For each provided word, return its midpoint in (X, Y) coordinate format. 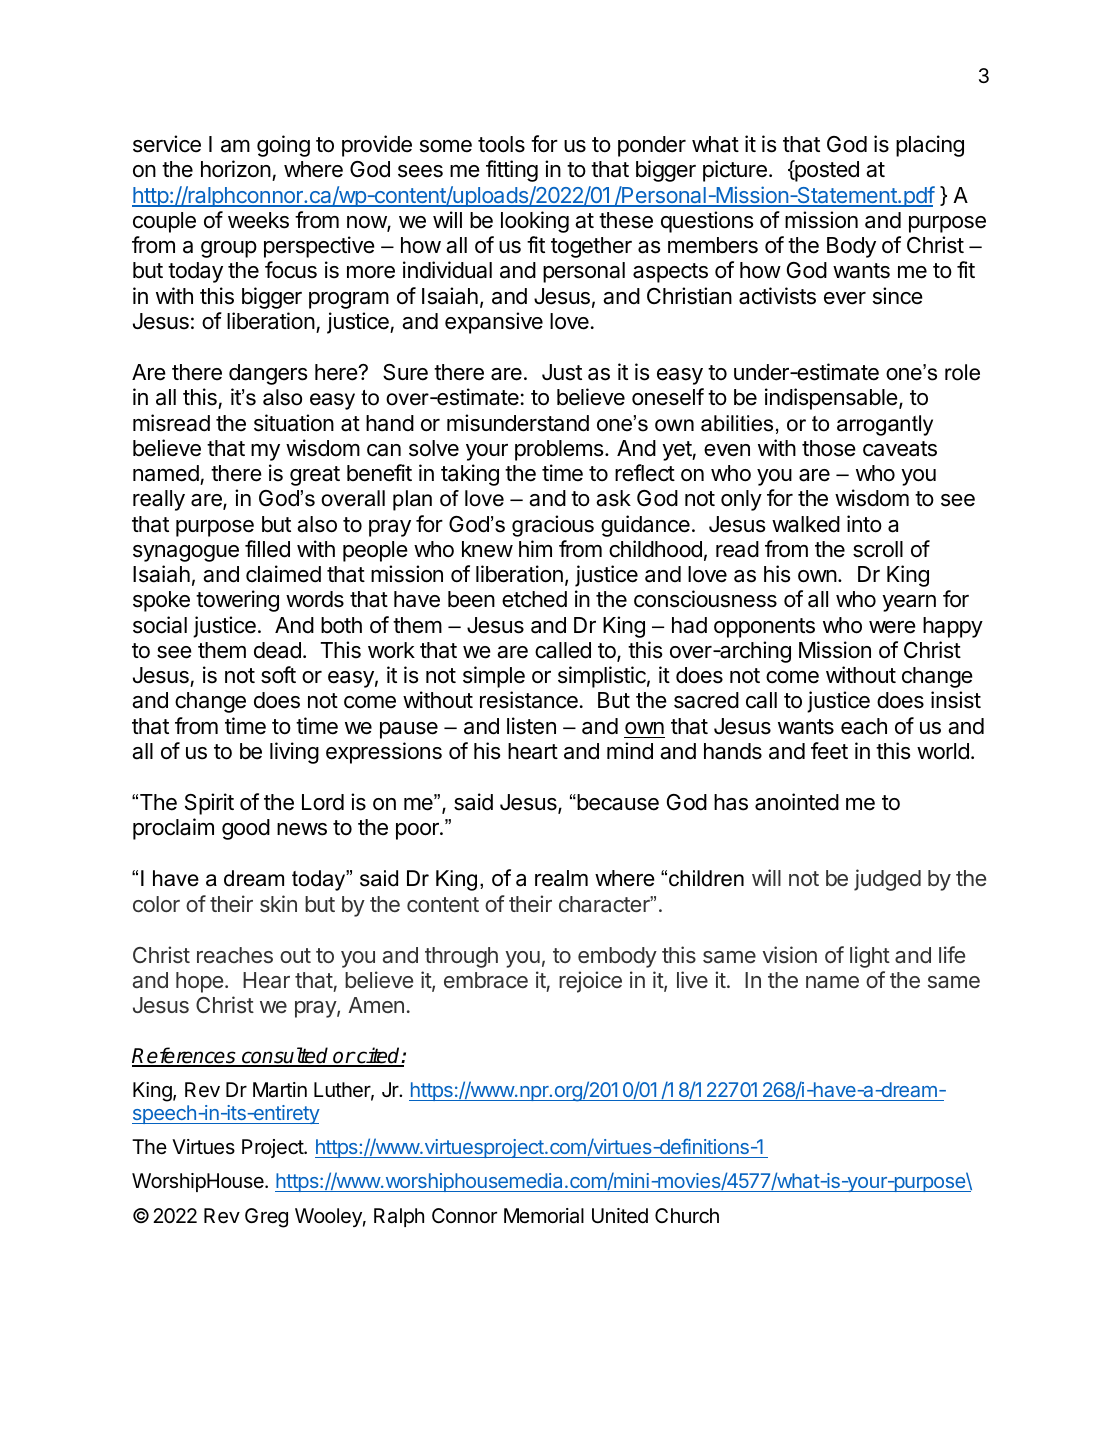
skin (278, 903)
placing (930, 146)
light (870, 957)
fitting (512, 171)
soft (278, 675)
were (892, 627)
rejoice (590, 982)
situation (294, 423)
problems (560, 450)
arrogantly (885, 425)
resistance (529, 700)
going (283, 146)
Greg (266, 1218)
